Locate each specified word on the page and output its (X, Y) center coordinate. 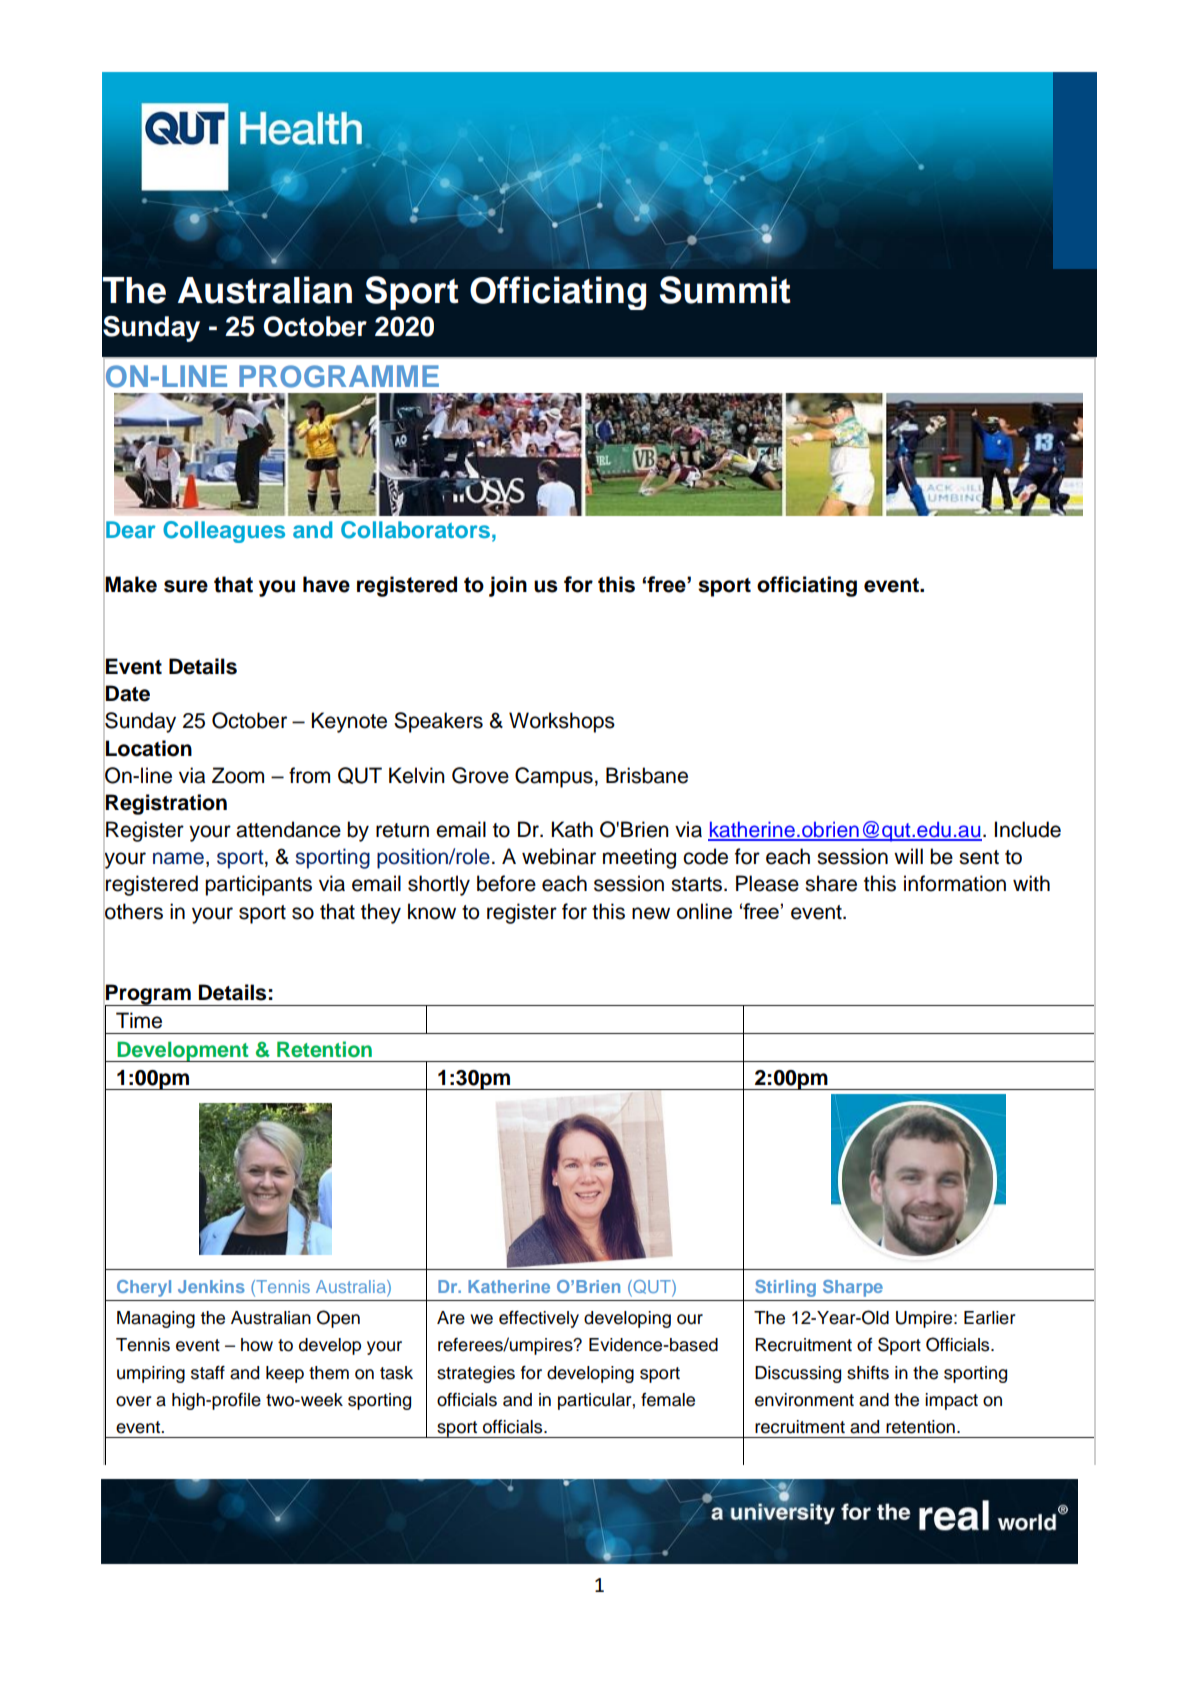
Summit (725, 290)
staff (208, 1373)
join (508, 586)
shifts (868, 1373)
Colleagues (224, 532)
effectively (539, 1319)
